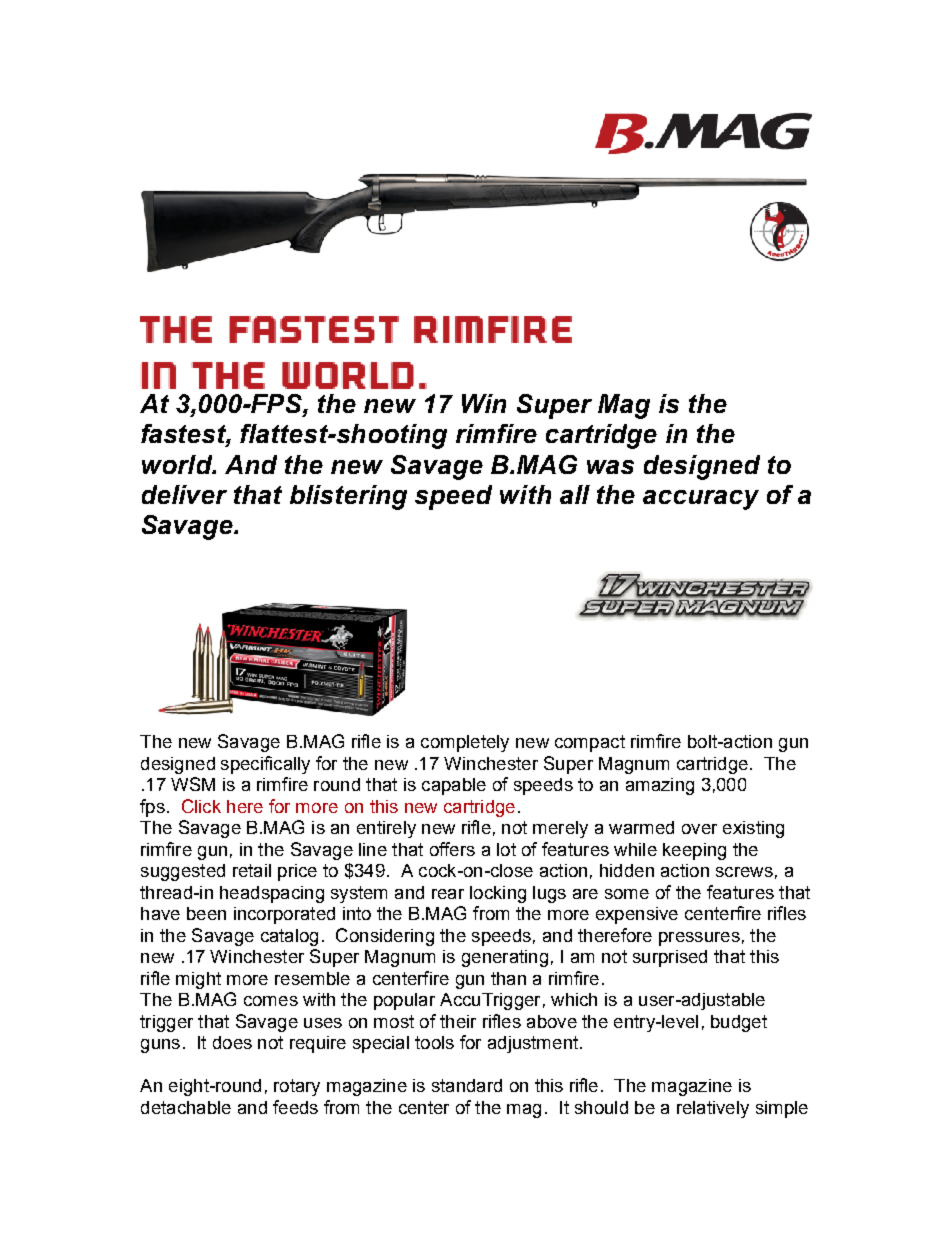  Describe the element at coordinates (454, 786) in the screenshot. I see `capable` at that location.
